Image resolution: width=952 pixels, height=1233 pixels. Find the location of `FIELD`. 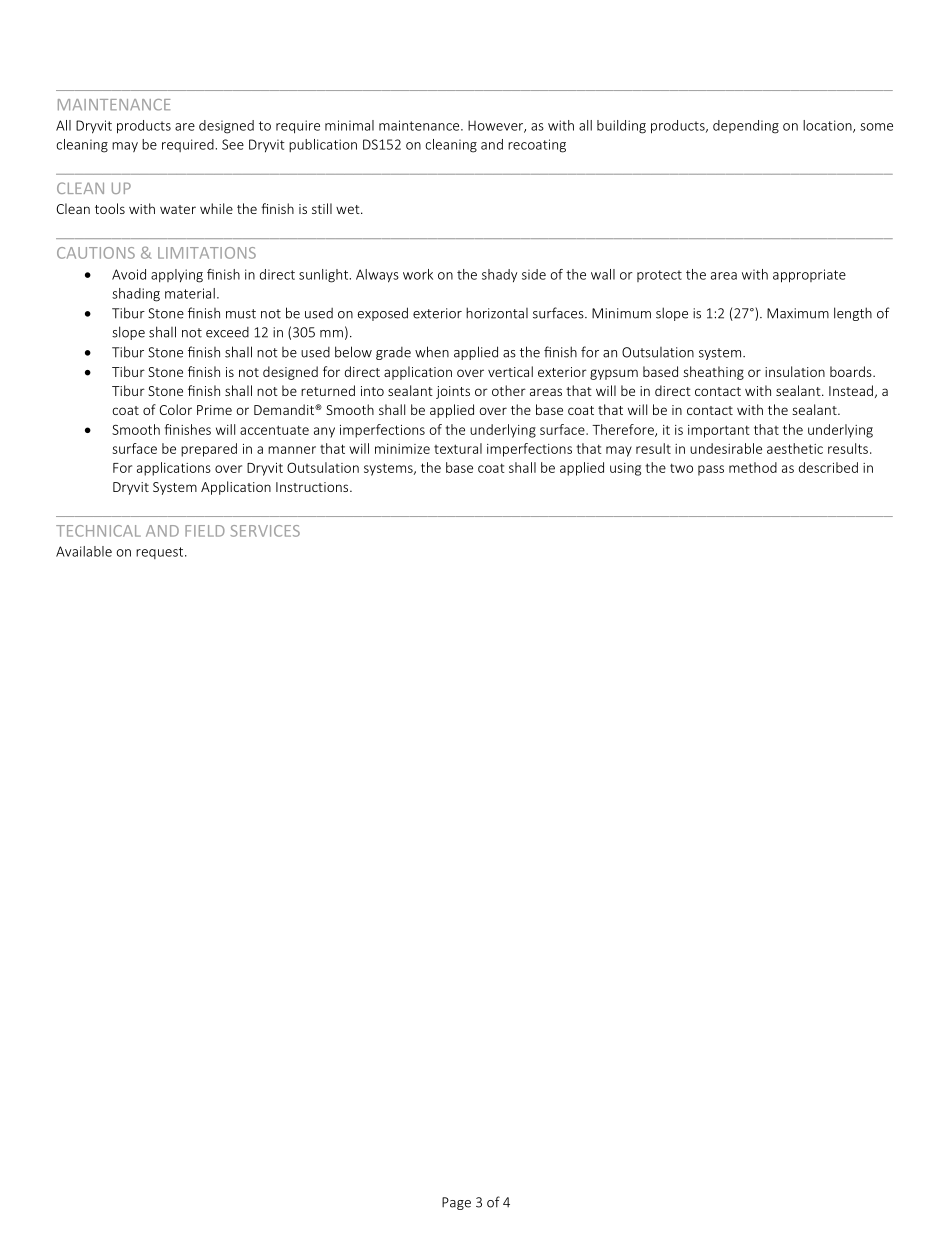

FIELD is located at coordinates (205, 531).
